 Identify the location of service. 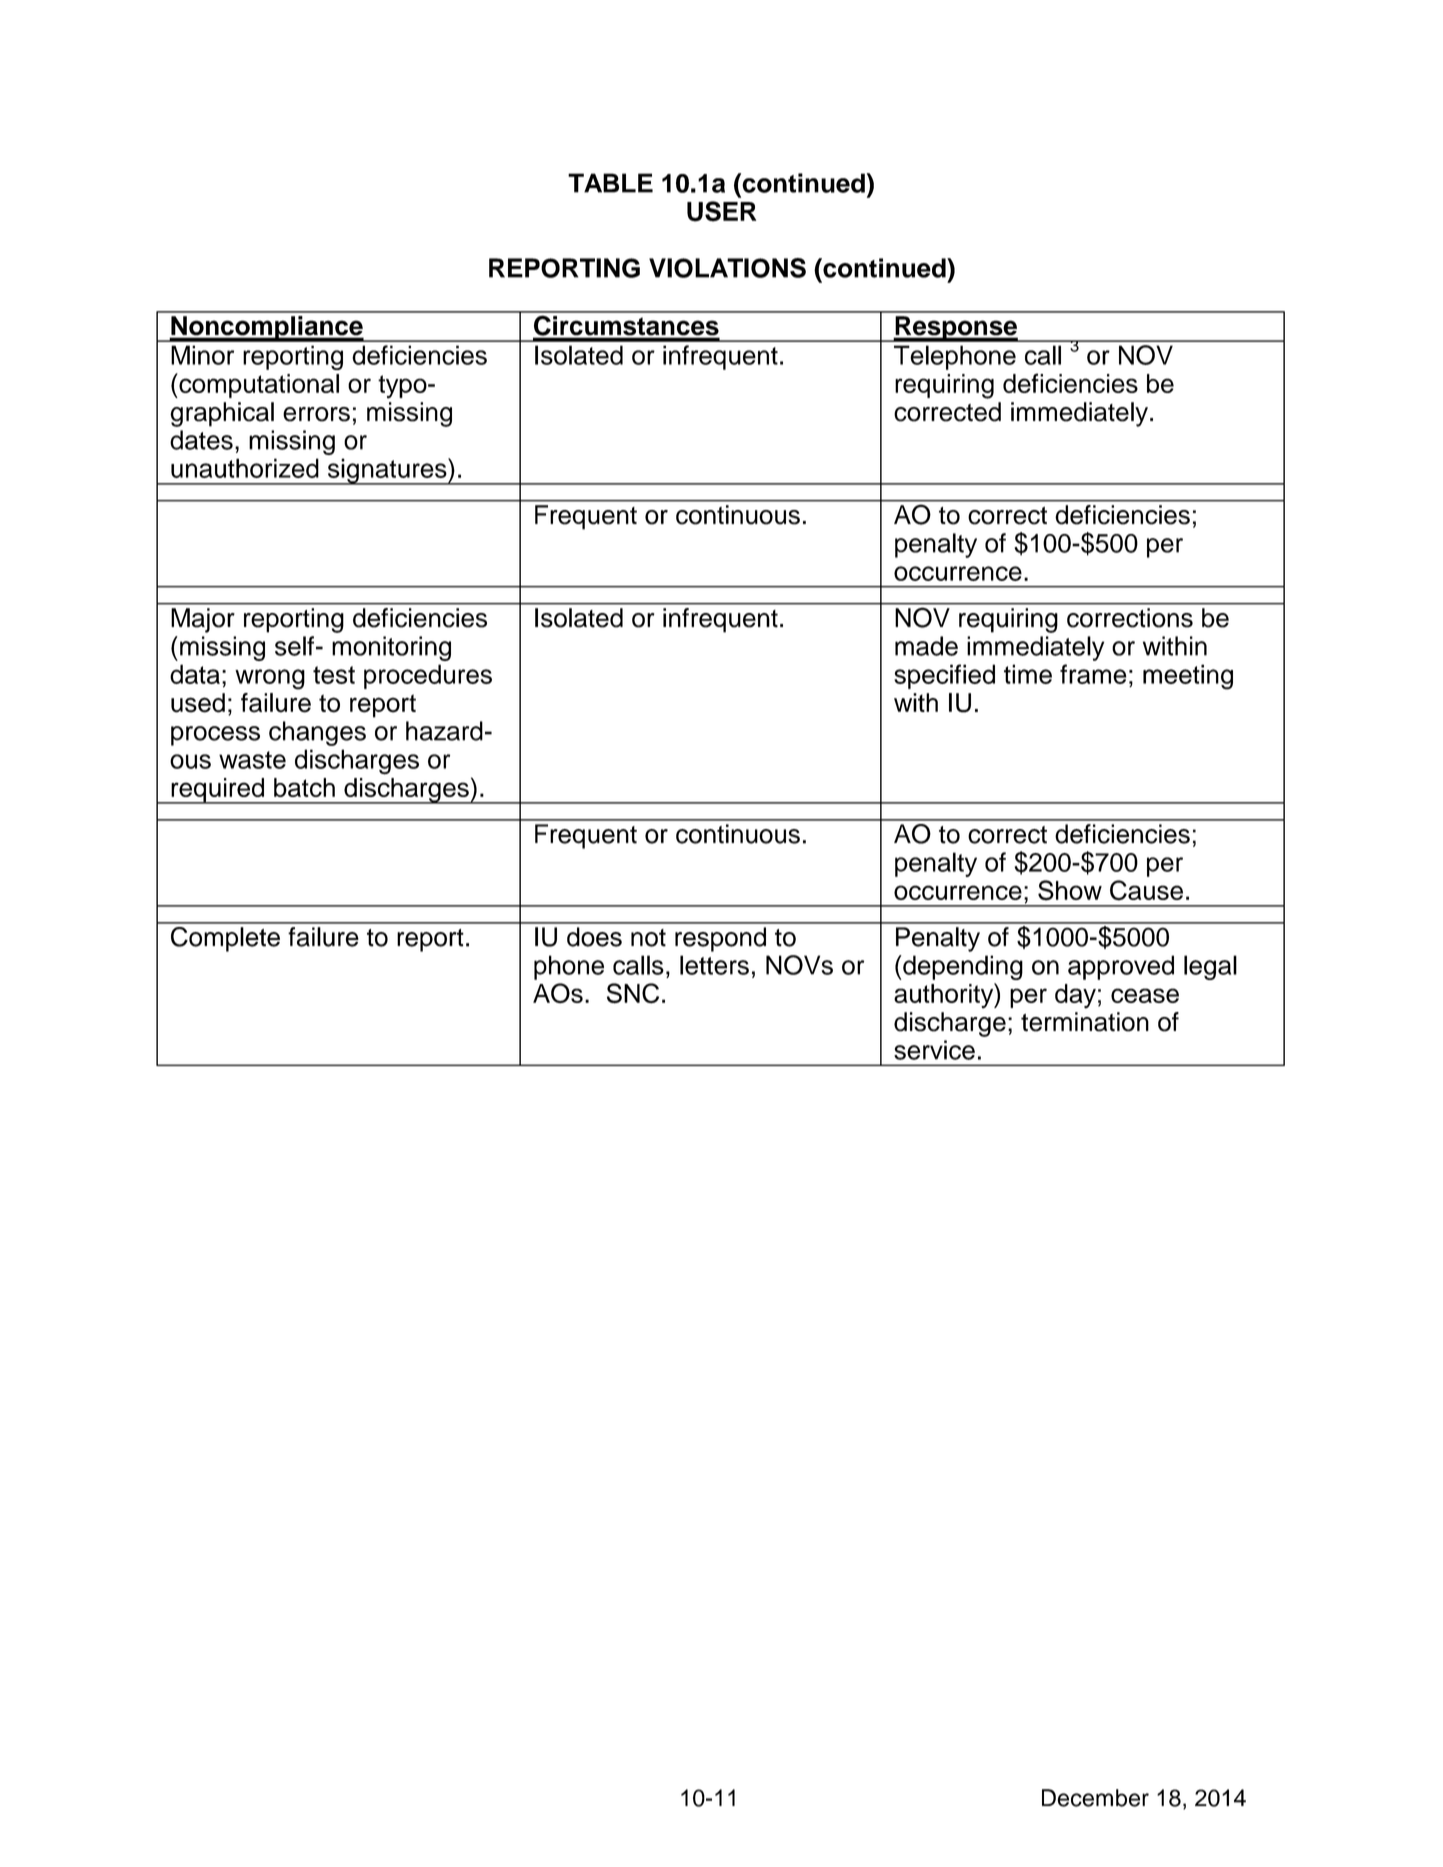
(934, 1050).
